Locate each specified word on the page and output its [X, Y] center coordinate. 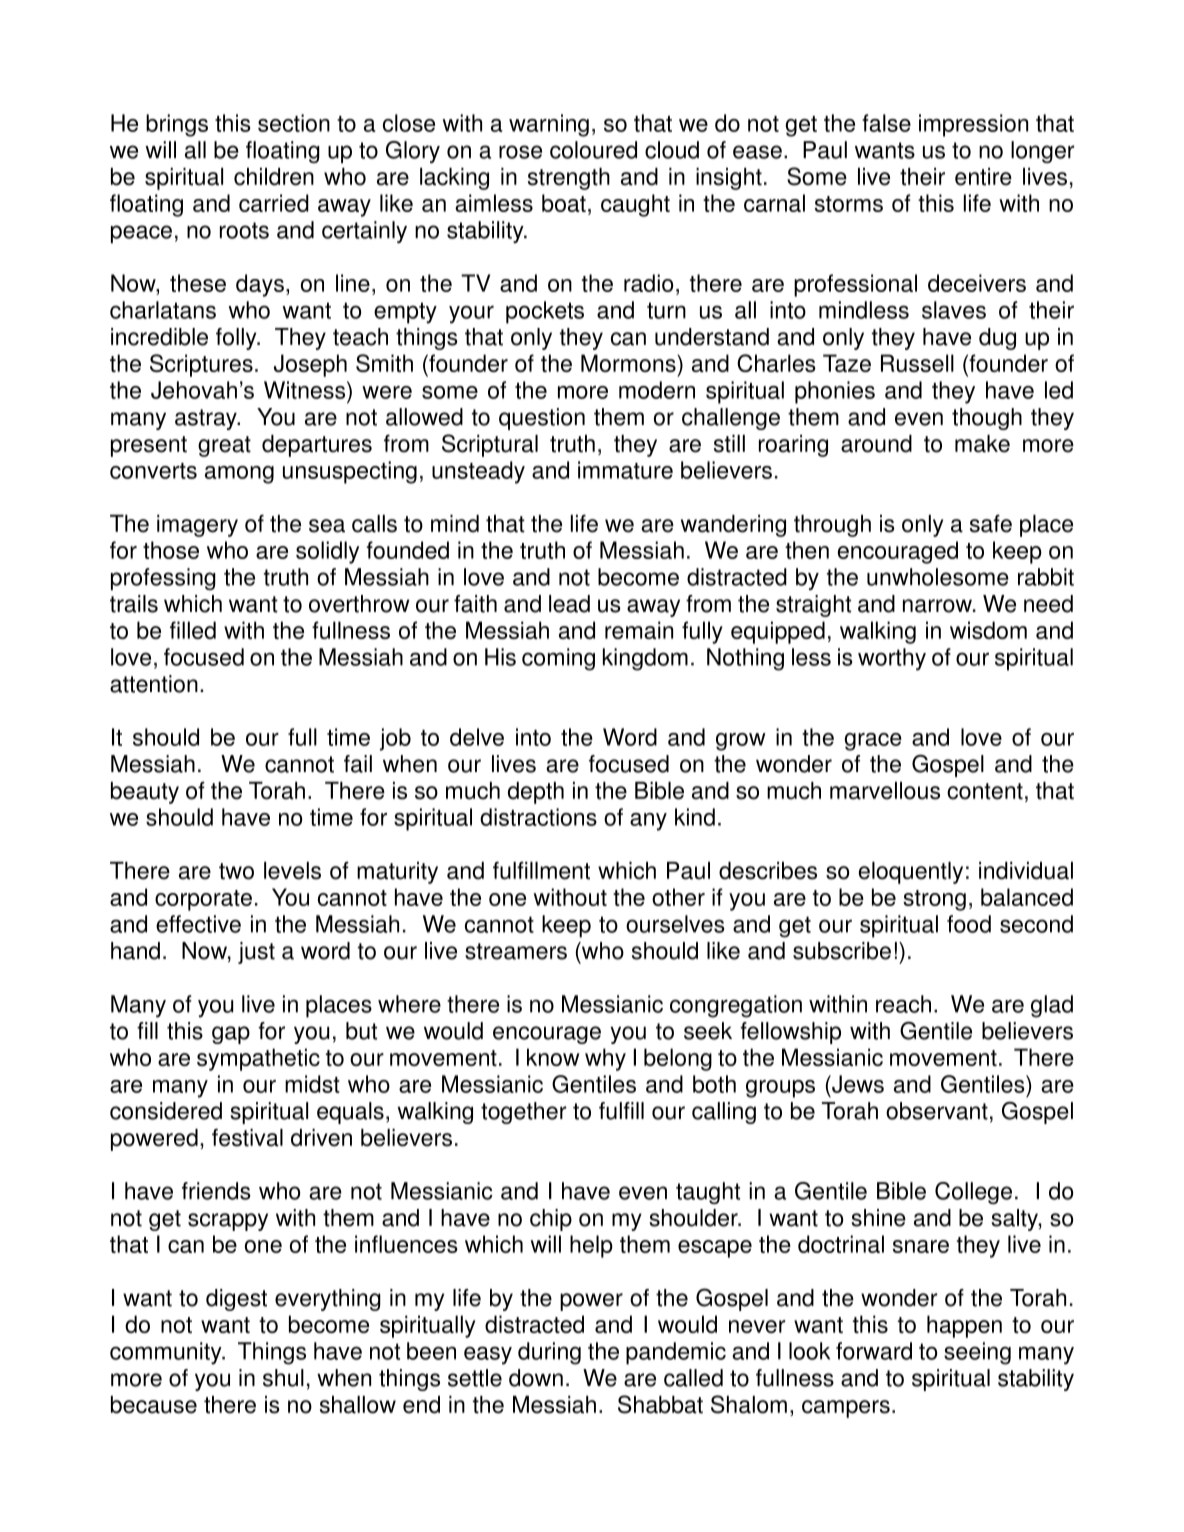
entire [983, 177]
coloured [593, 150]
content [985, 791]
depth [536, 793]
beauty [145, 793]
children [274, 177]
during [549, 1353]
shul [283, 1378]
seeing [977, 1353]
